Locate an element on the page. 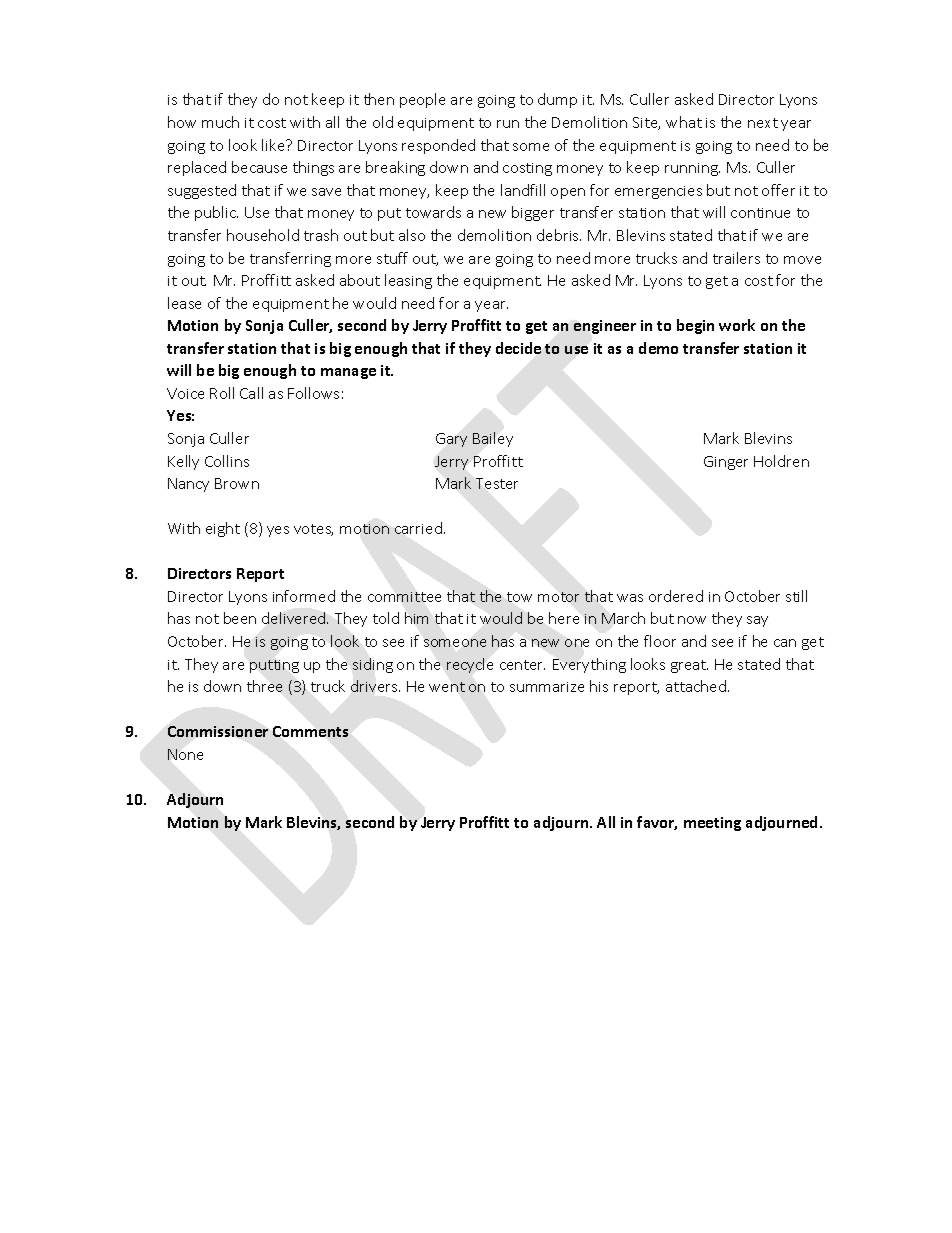  leasing is located at coordinates (408, 281).
